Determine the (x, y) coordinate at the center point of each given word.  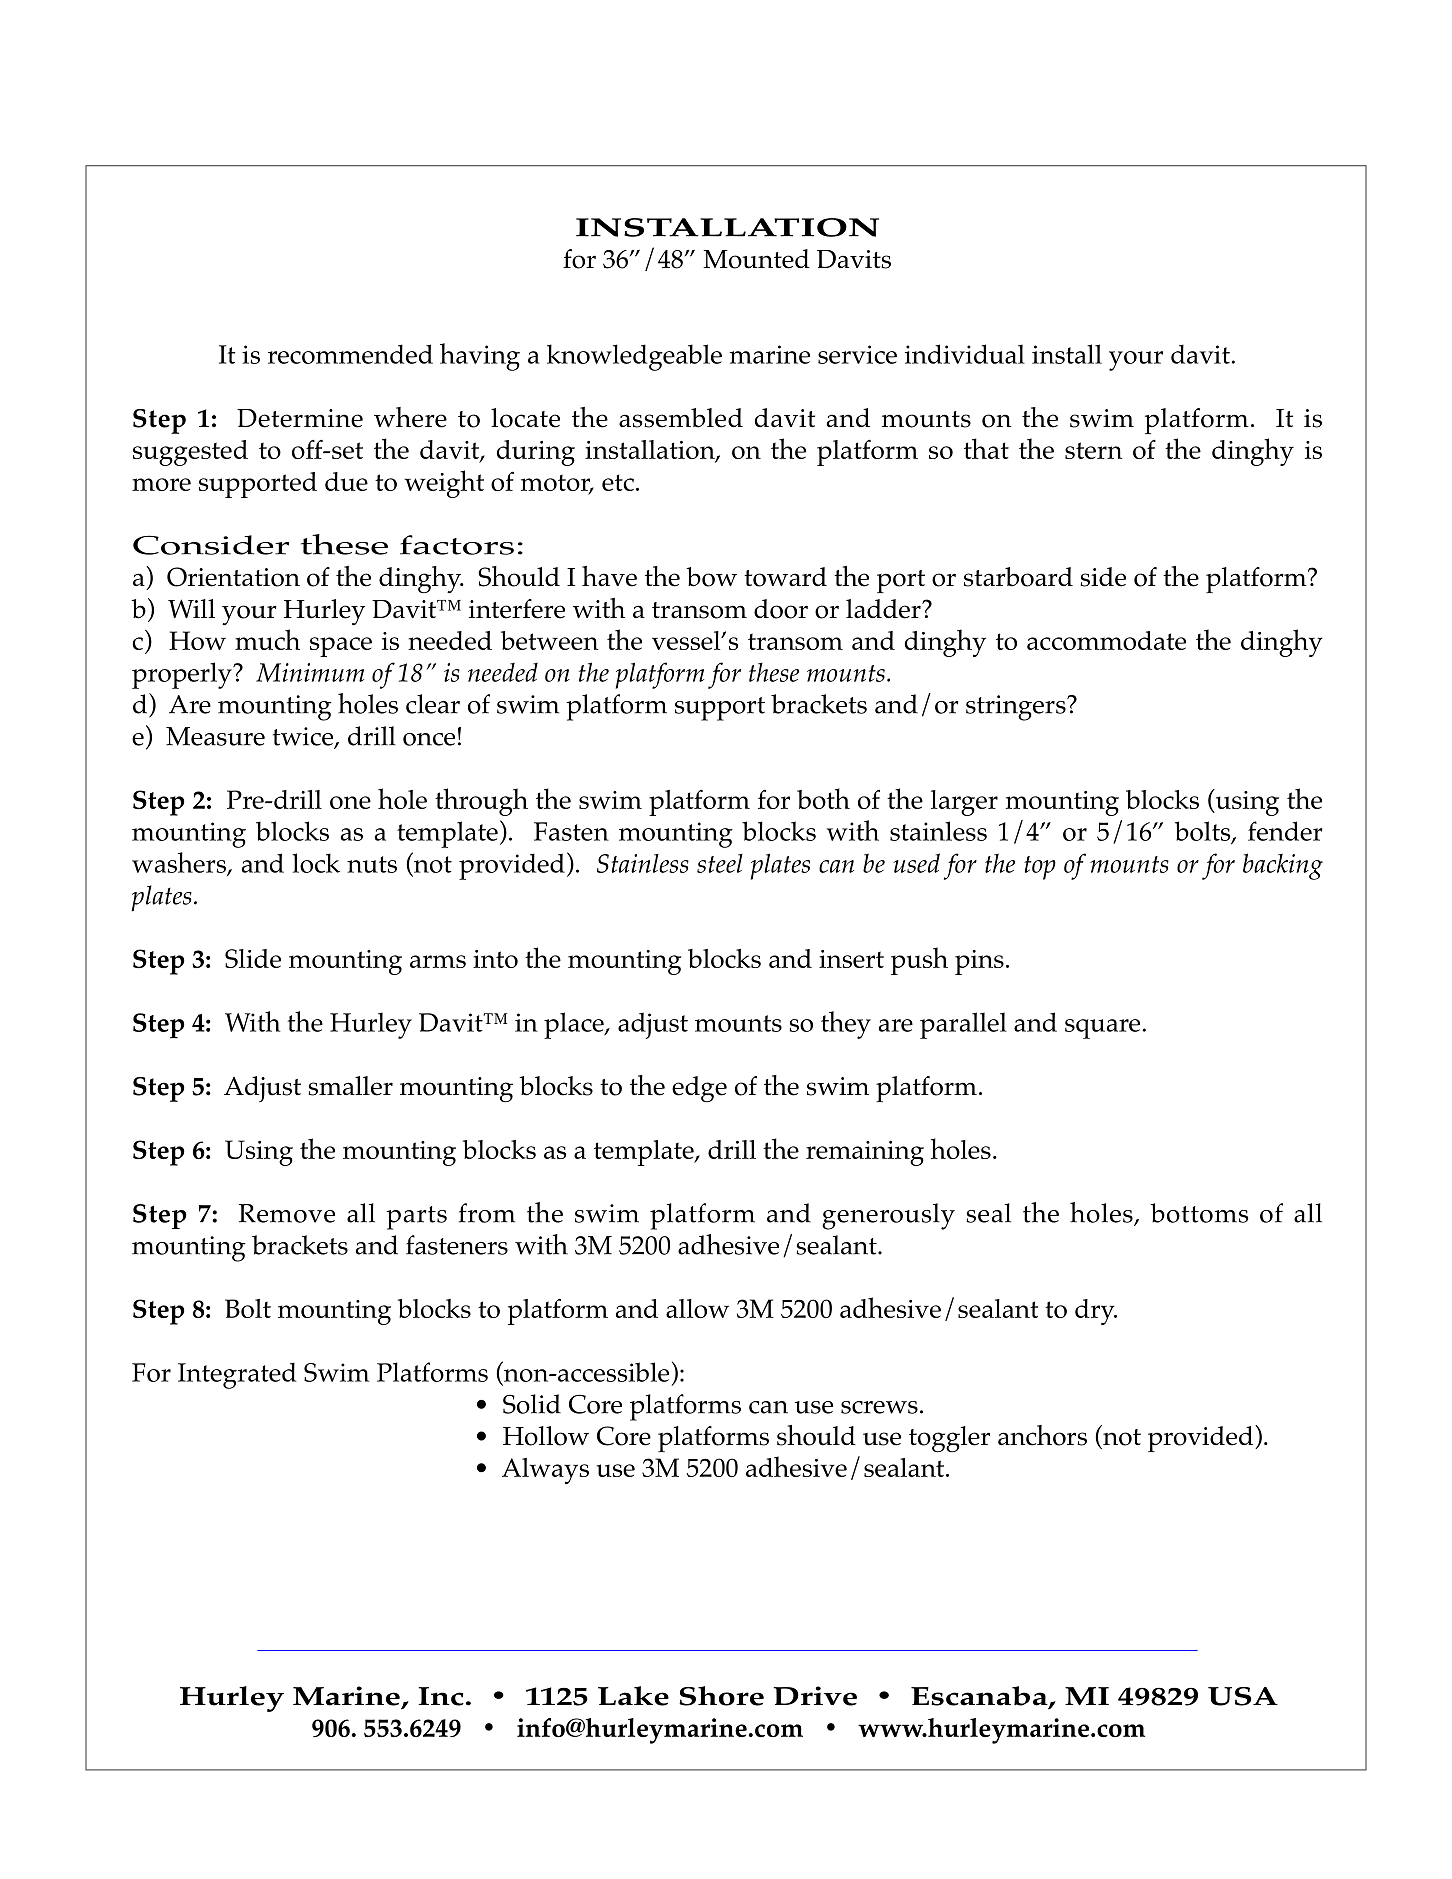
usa (1243, 1696)
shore (721, 1696)
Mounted (756, 259)
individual (965, 354)
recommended (350, 354)
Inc (441, 1696)
